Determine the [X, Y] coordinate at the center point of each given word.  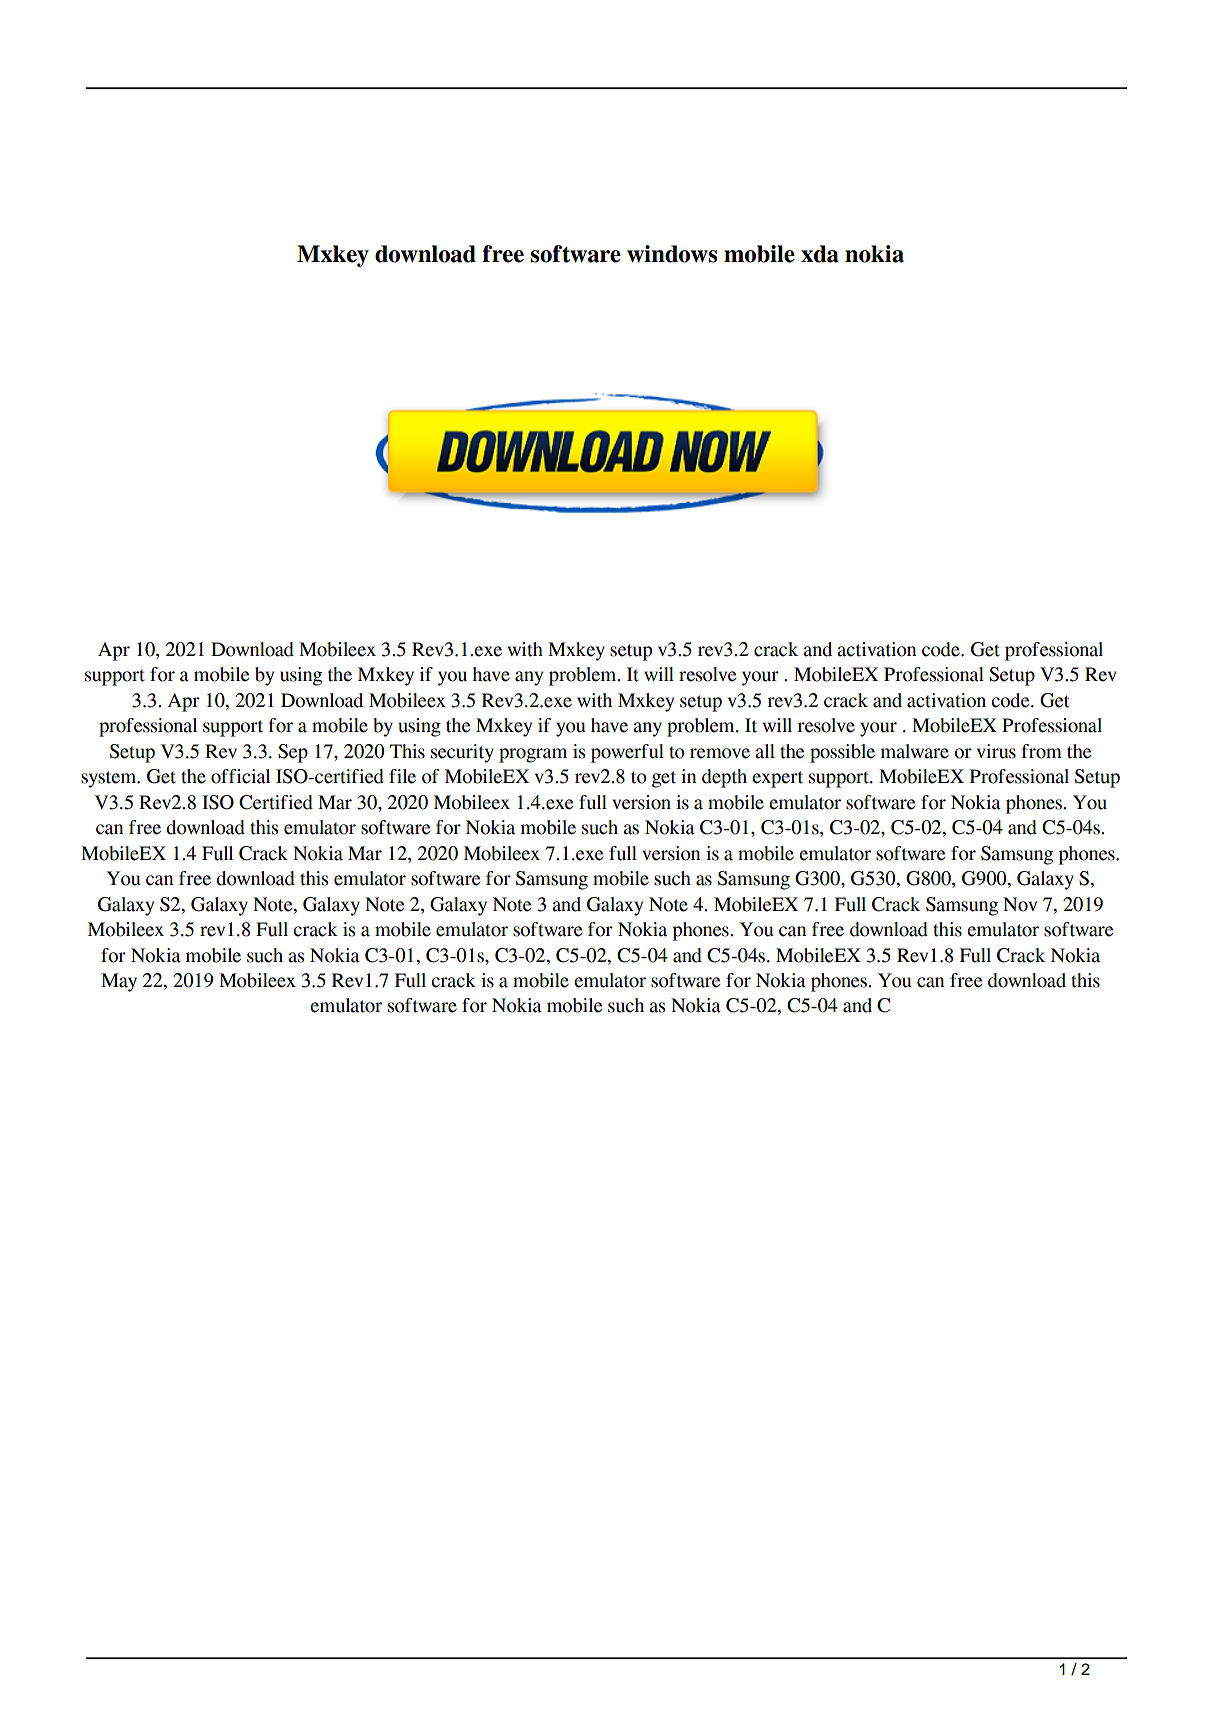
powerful [627, 753]
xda [820, 254]
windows [672, 254]
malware [915, 751]
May [119, 982]
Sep [293, 753]
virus [996, 751]
